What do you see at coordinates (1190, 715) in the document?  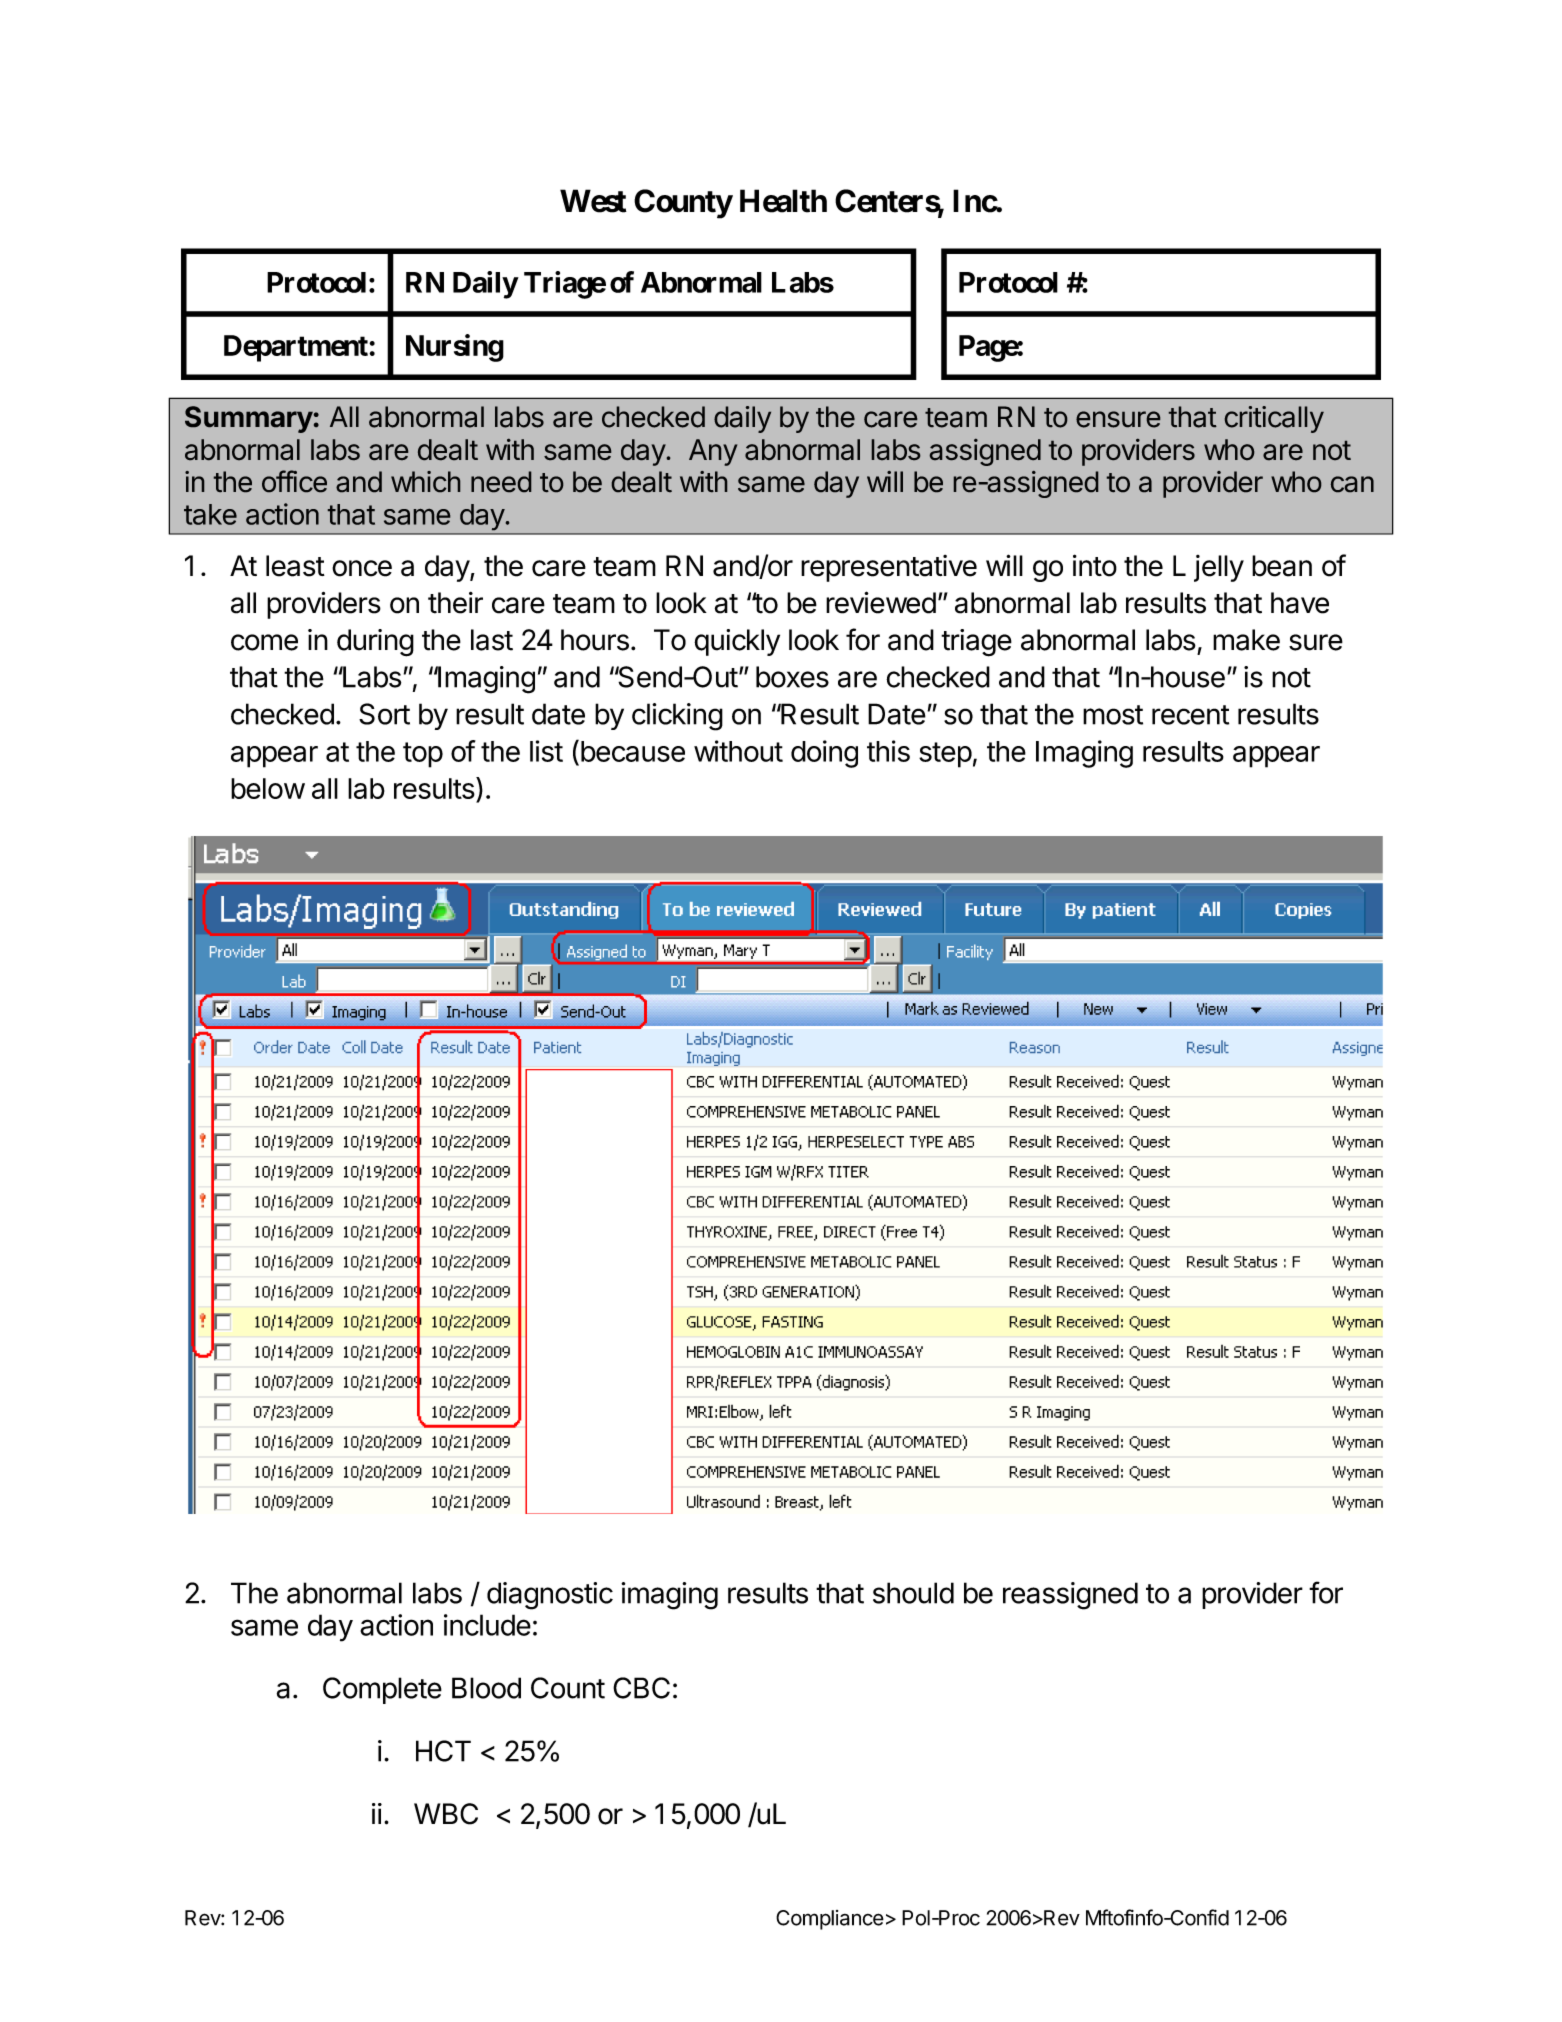 I see `recent` at bounding box center [1190, 715].
